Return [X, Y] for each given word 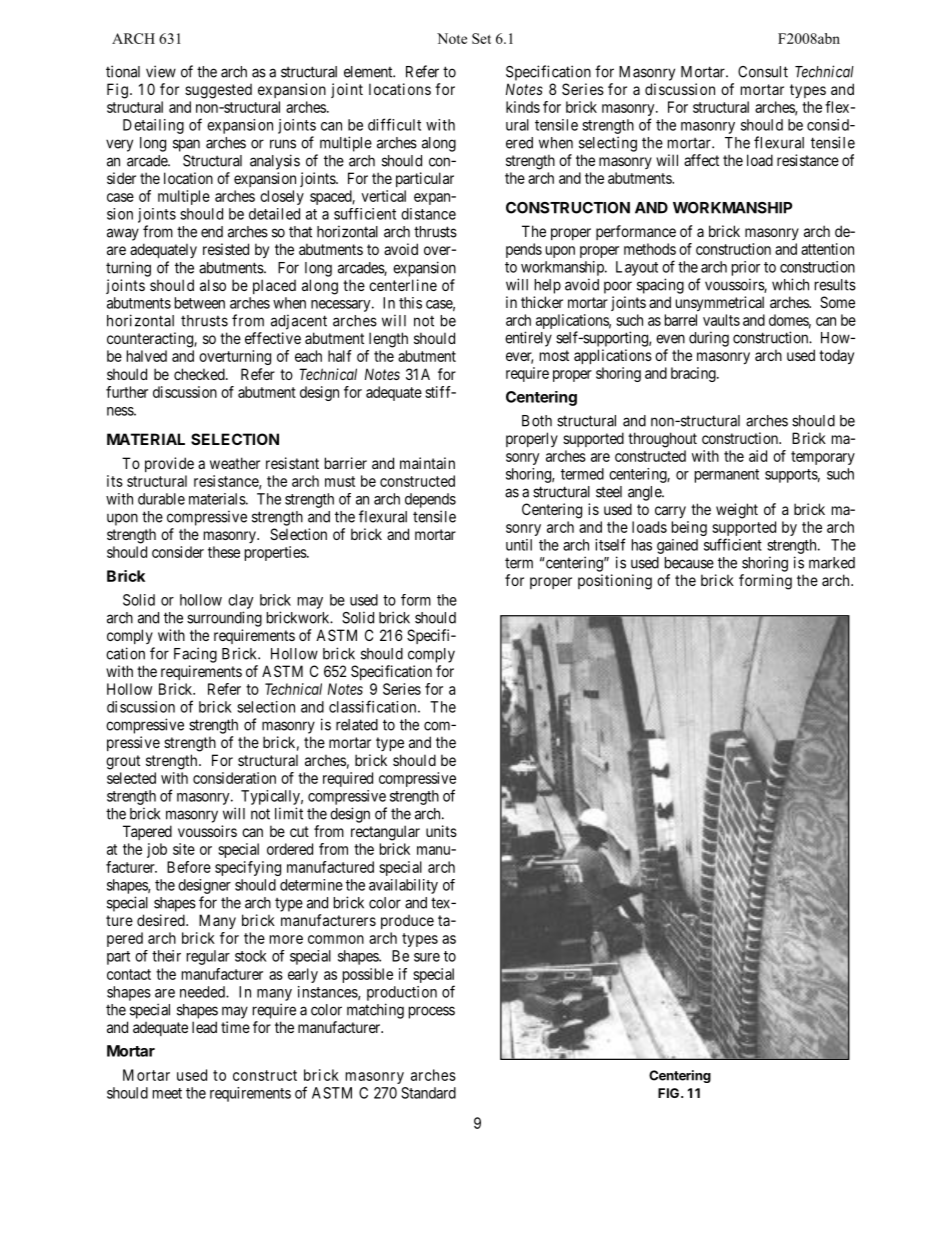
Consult [763, 72]
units [441, 831]
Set [481, 38]
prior [746, 268]
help [548, 286]
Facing [195, 655]
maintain [427, 463]
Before [189, 867]
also [213, 285]
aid [758, 456]
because [689, 563]
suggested [218, 91]
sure [427, 957]
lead [204, 1027]
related [357, 725]
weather [235, 463]
